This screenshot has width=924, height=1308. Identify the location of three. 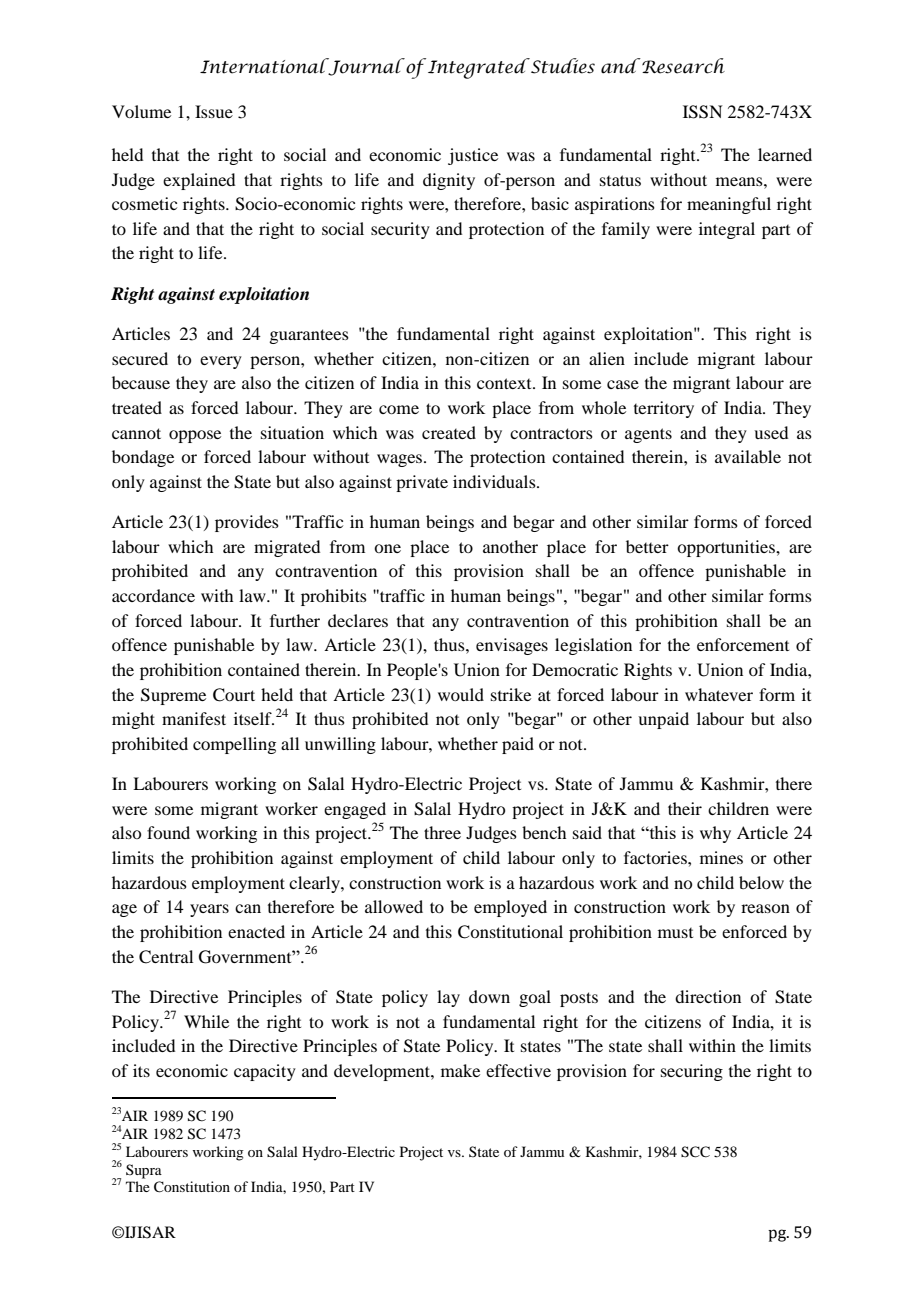
(442, 832).
